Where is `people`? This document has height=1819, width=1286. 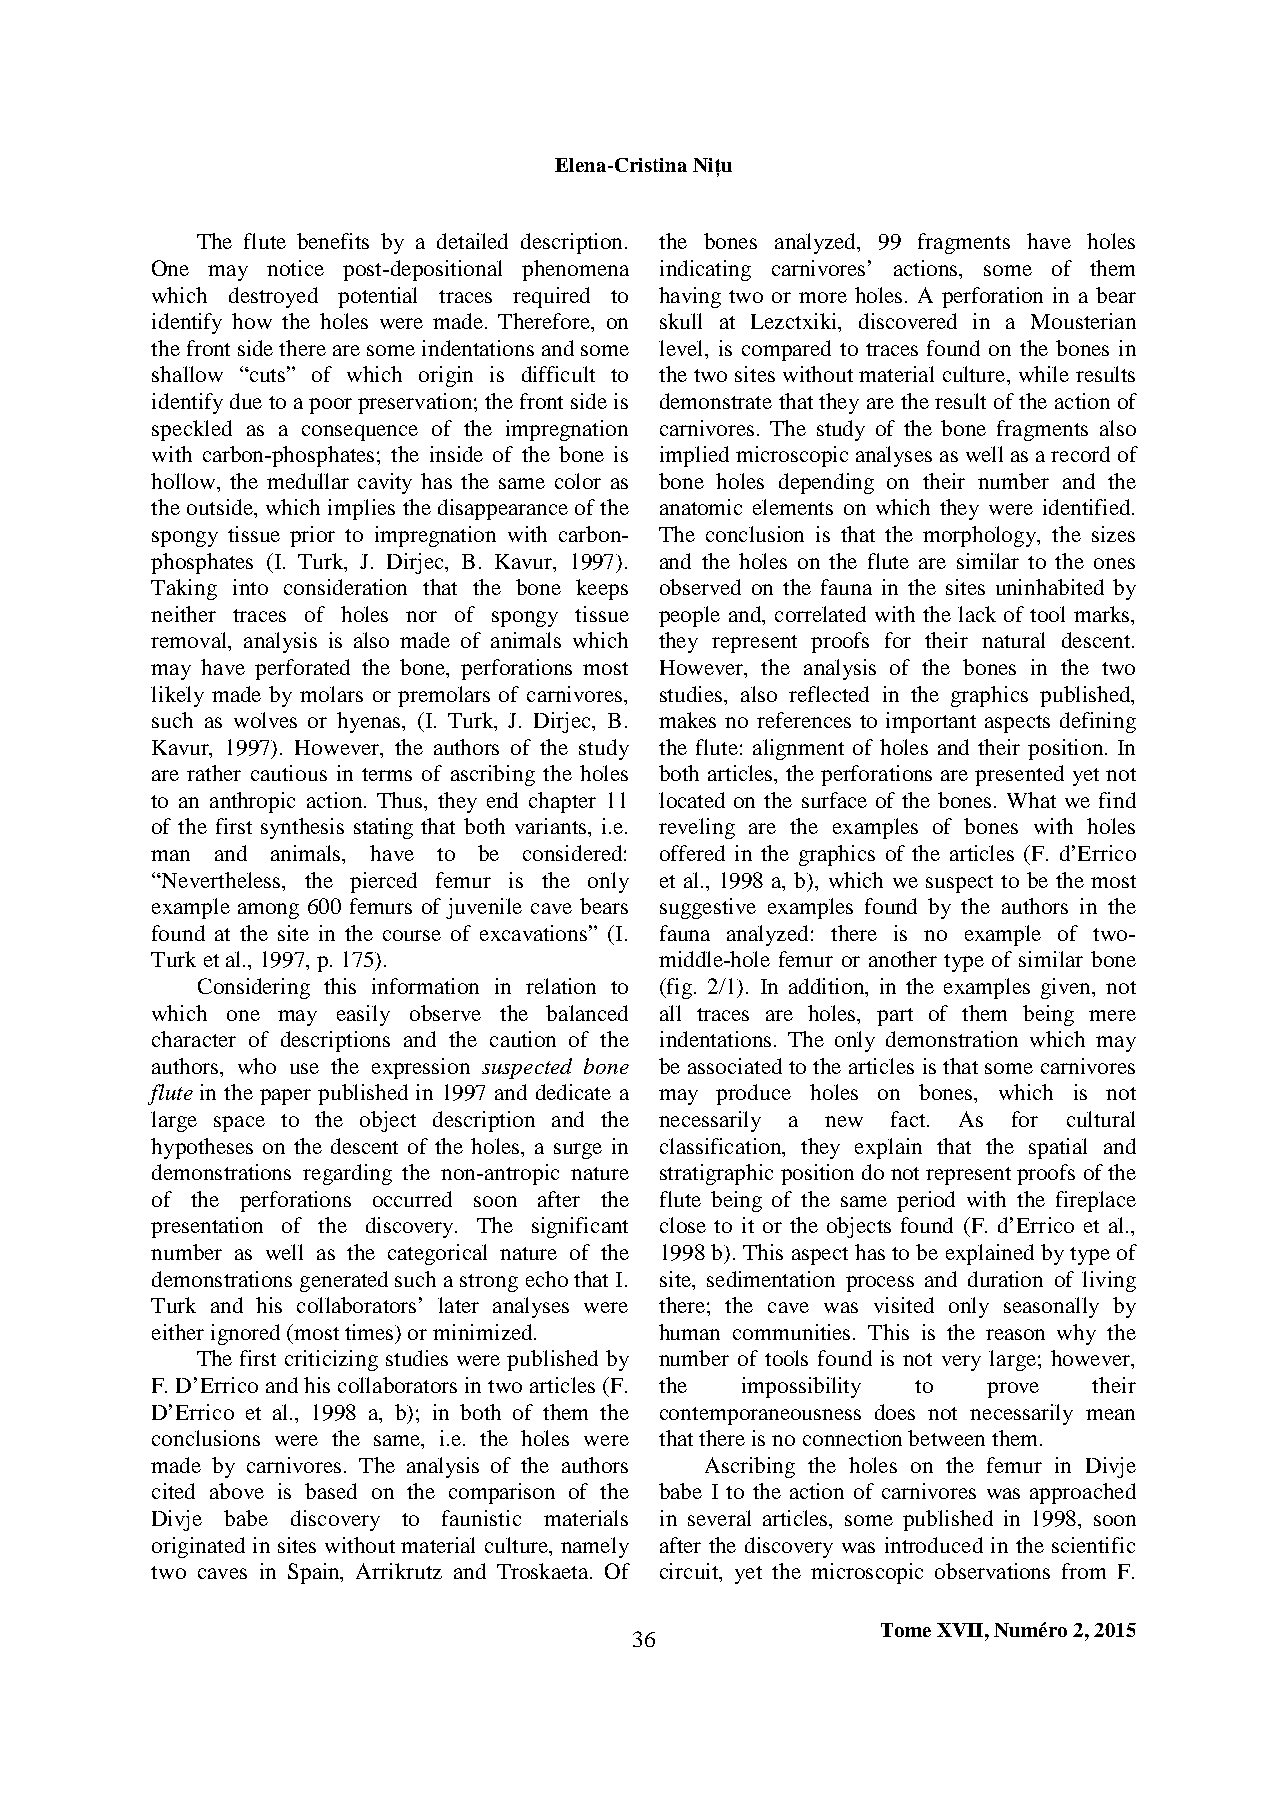
people is located at coordinates (689, 616).
